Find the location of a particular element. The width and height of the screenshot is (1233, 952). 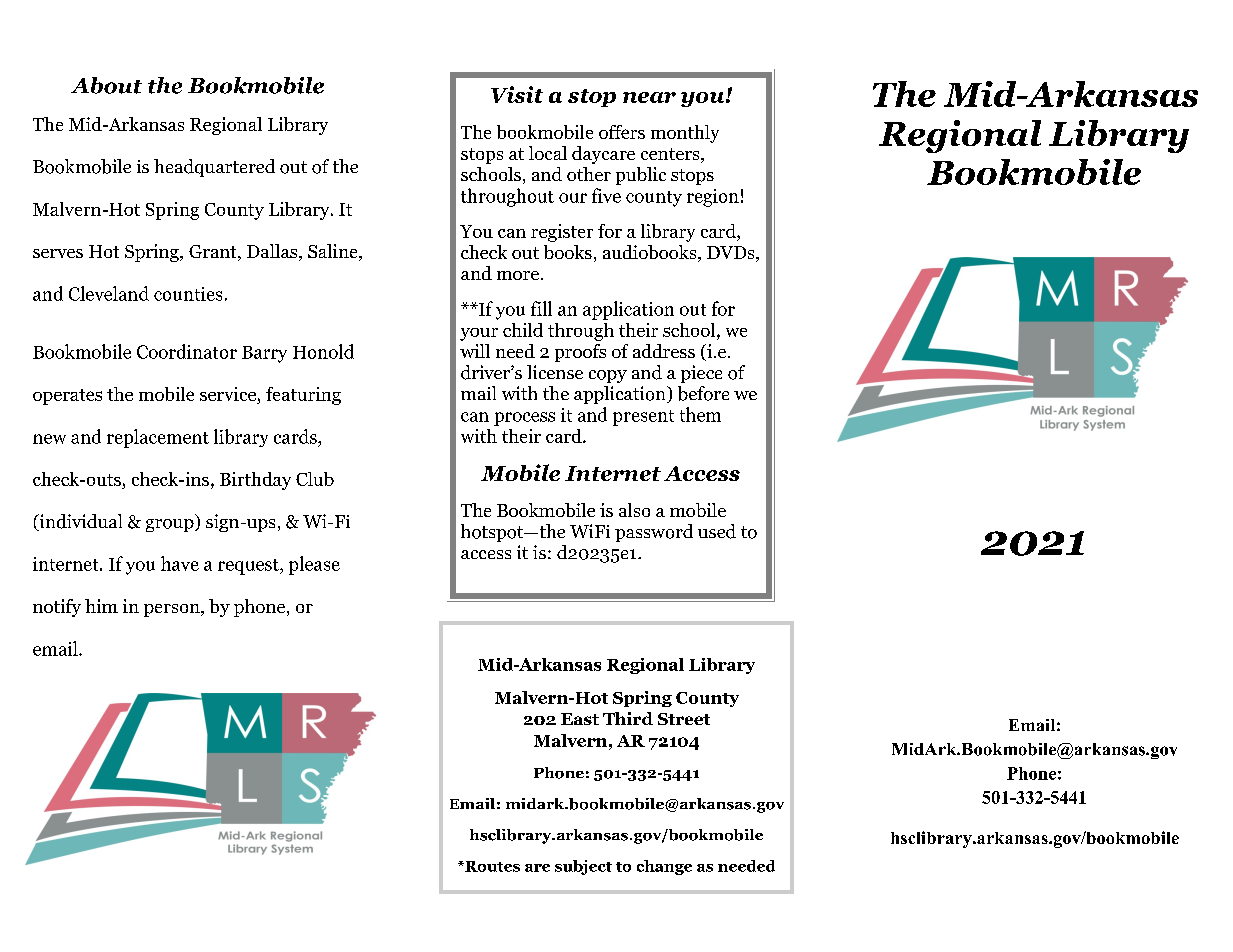

Visit is located at coordinates (517, 94).
